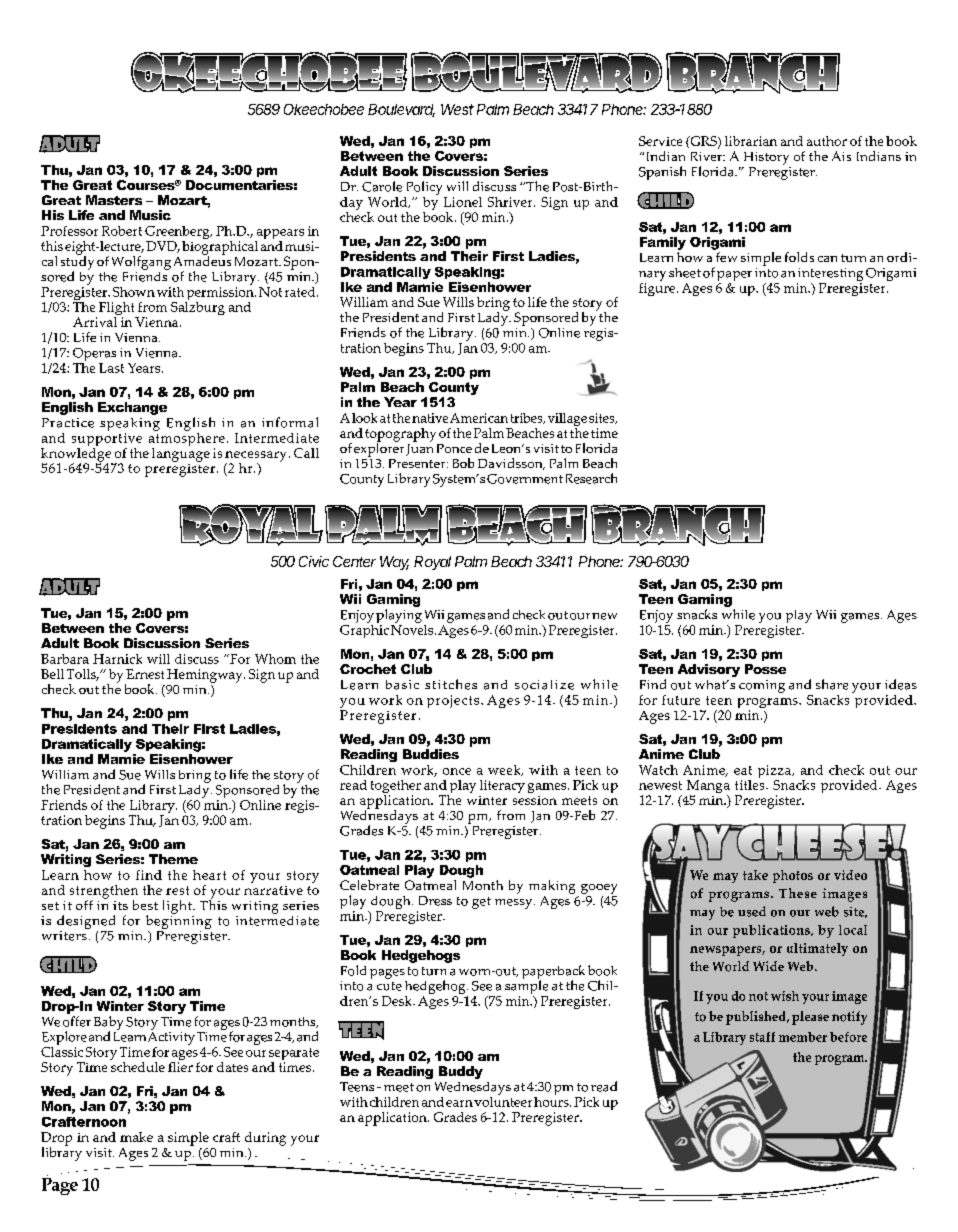 Image resolution: width=958 pixels, height=1232 pixels. Describe the element at coordinates (762, 686) in the page. I see `coming` at that location.
